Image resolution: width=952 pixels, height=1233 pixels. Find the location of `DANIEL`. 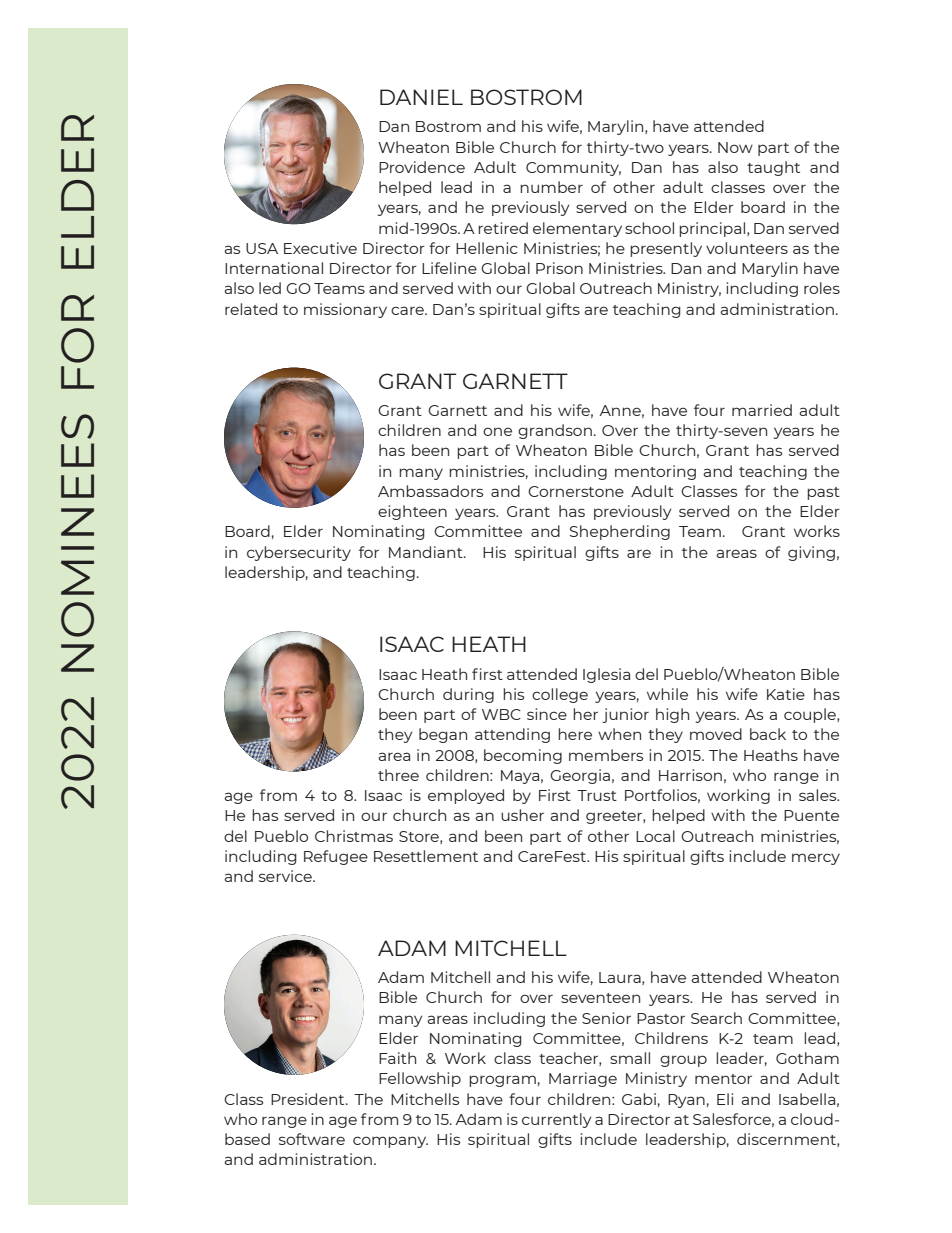

DANIEL is located at coordinates (421, 97).
